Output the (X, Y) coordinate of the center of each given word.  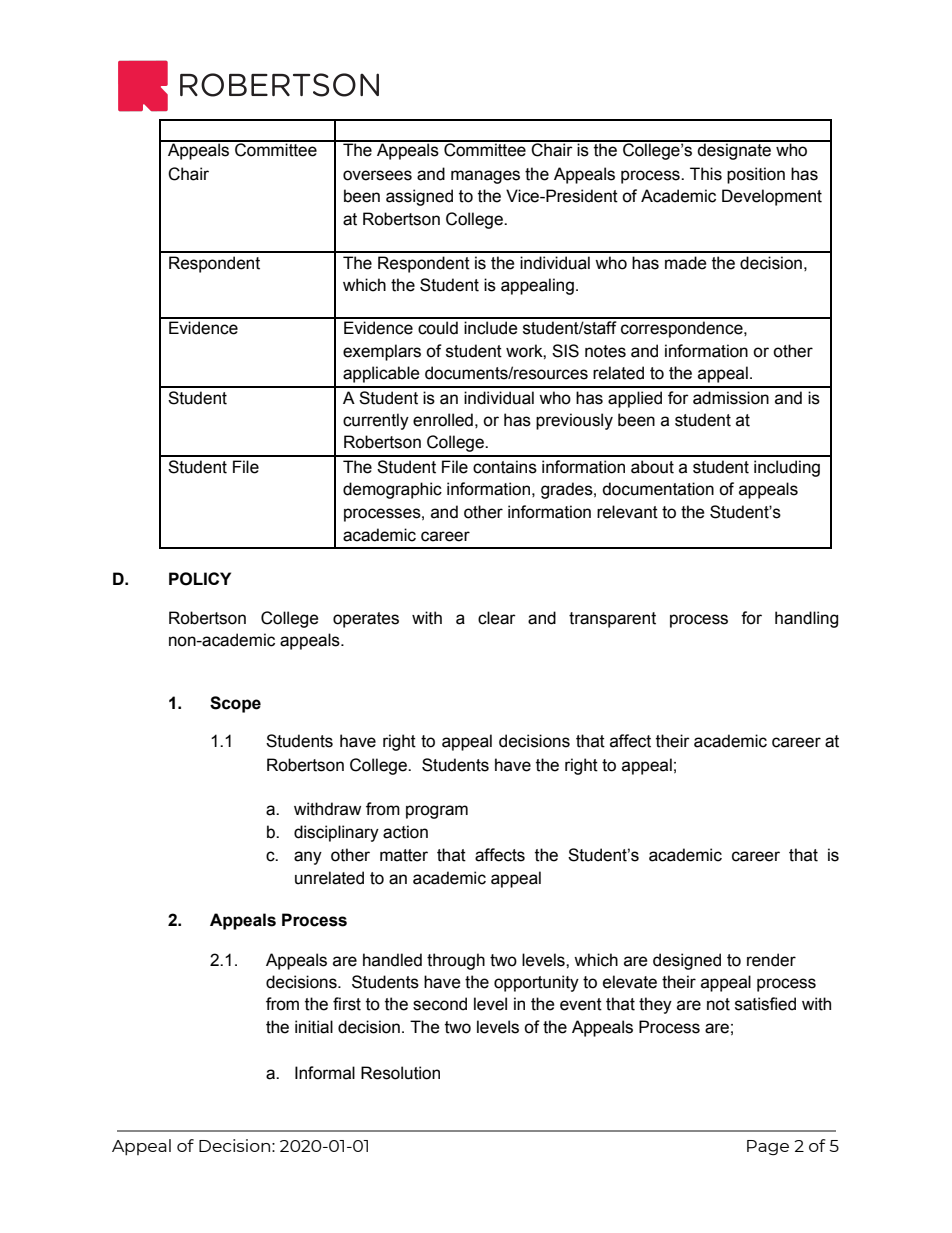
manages (485, 177)
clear (497, 618)
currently (376, 421)
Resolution (400, 1073)
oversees (377, 175)
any (308, 858)
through (456, 961)
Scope (235, 704)
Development (772, 197)
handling (806, 619)
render (771, 960)
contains (505, 467)
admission (731, 398)
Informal (325, 1073)
